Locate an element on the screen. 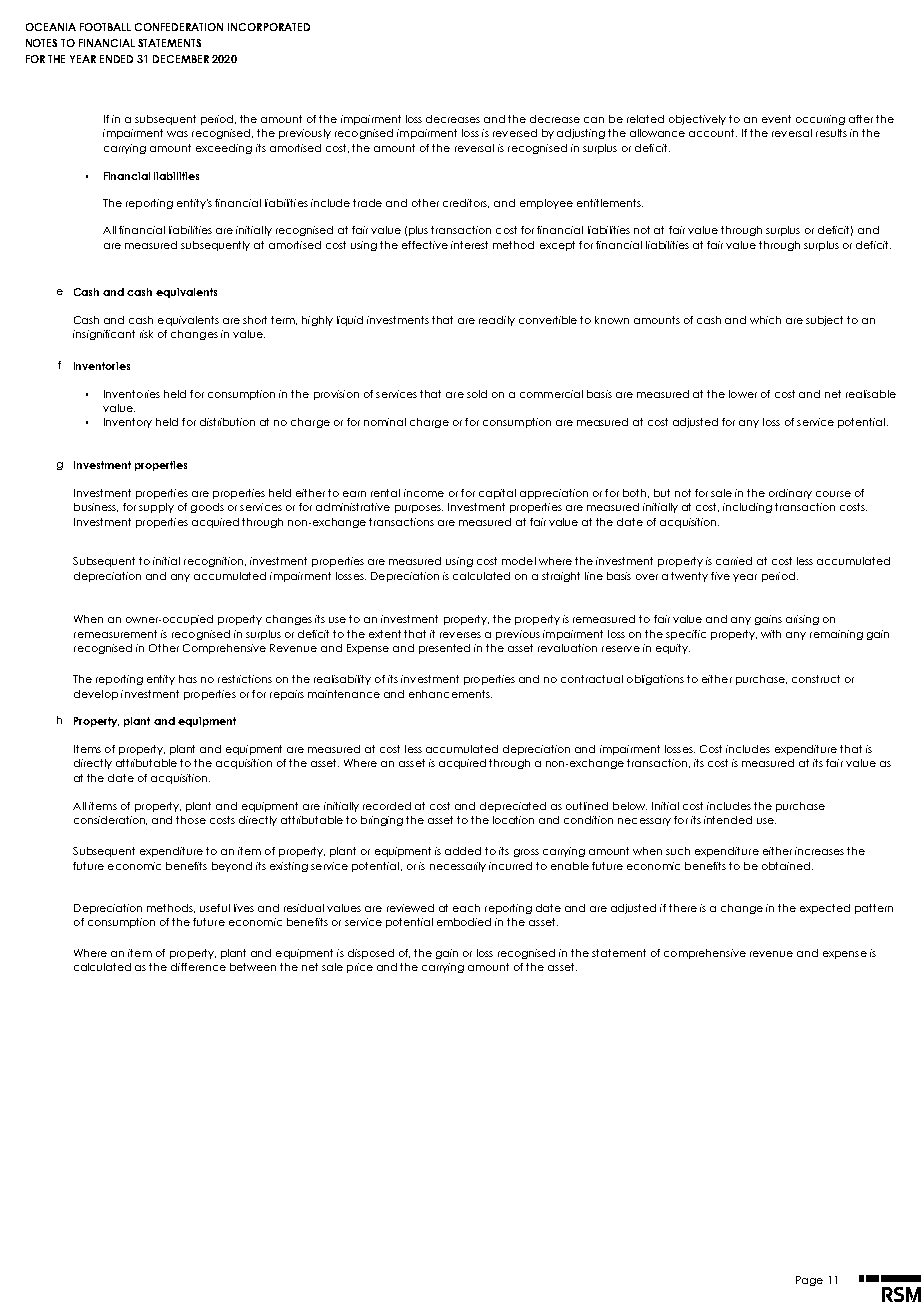  event is located at coordinates (776, 119).
